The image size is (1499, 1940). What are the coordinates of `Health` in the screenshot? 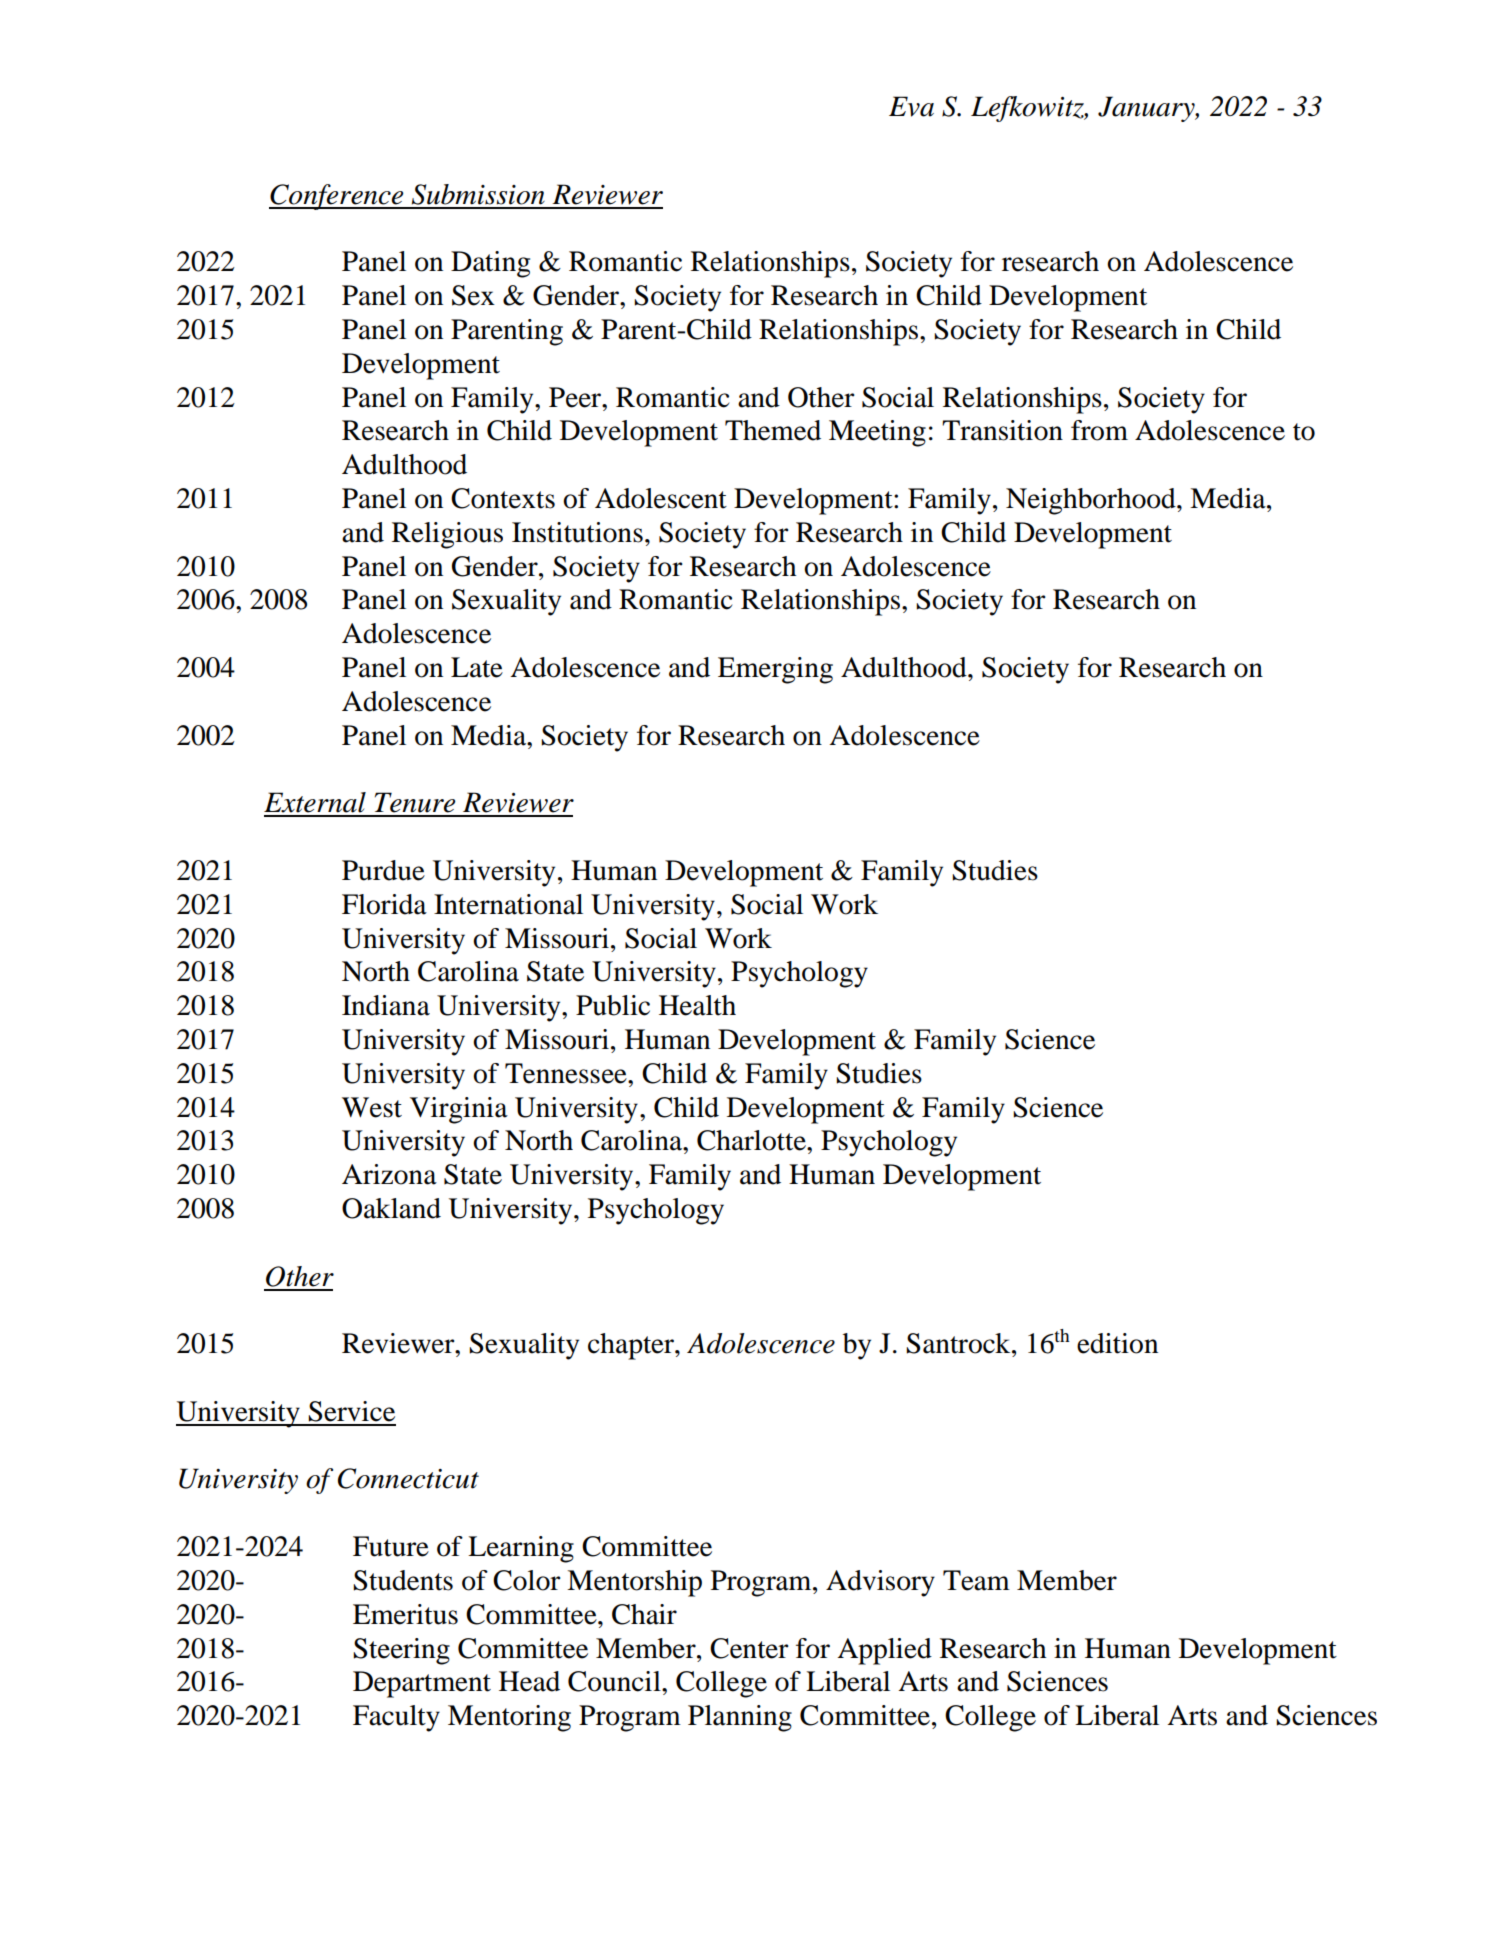 It's located at (697, 1005).
